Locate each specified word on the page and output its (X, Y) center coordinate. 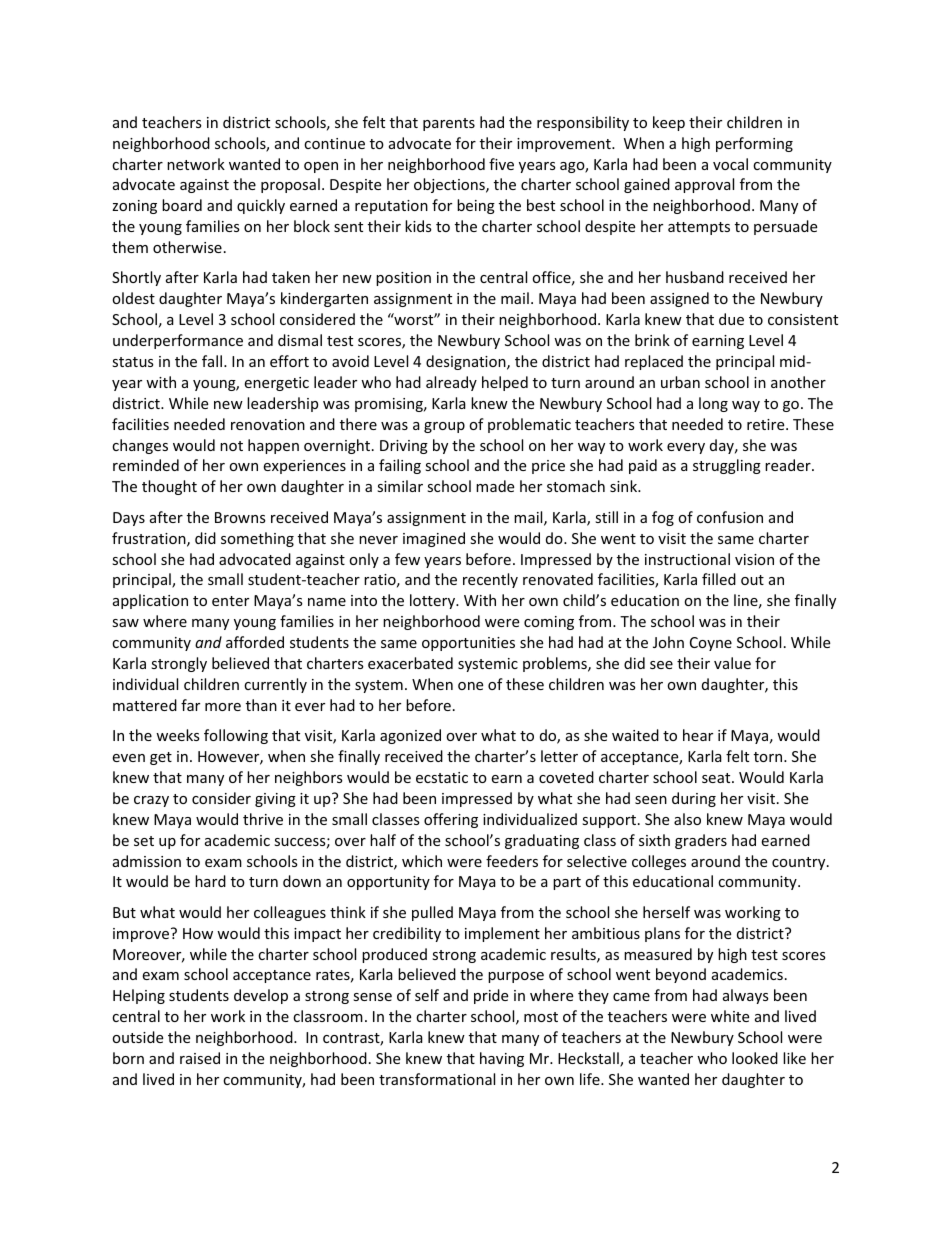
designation (467, 362)
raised (200, 1058)
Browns (240, 517)
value (732, 663)
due (731, 319)
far (190, 705)
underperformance (178, 341)
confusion (730, 517)
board (182, 205)
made (495, 486)
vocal (730, 164)
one (470, 686)
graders (701, 841)
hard (210, 881)
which (422, 861)
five (501, 164)
